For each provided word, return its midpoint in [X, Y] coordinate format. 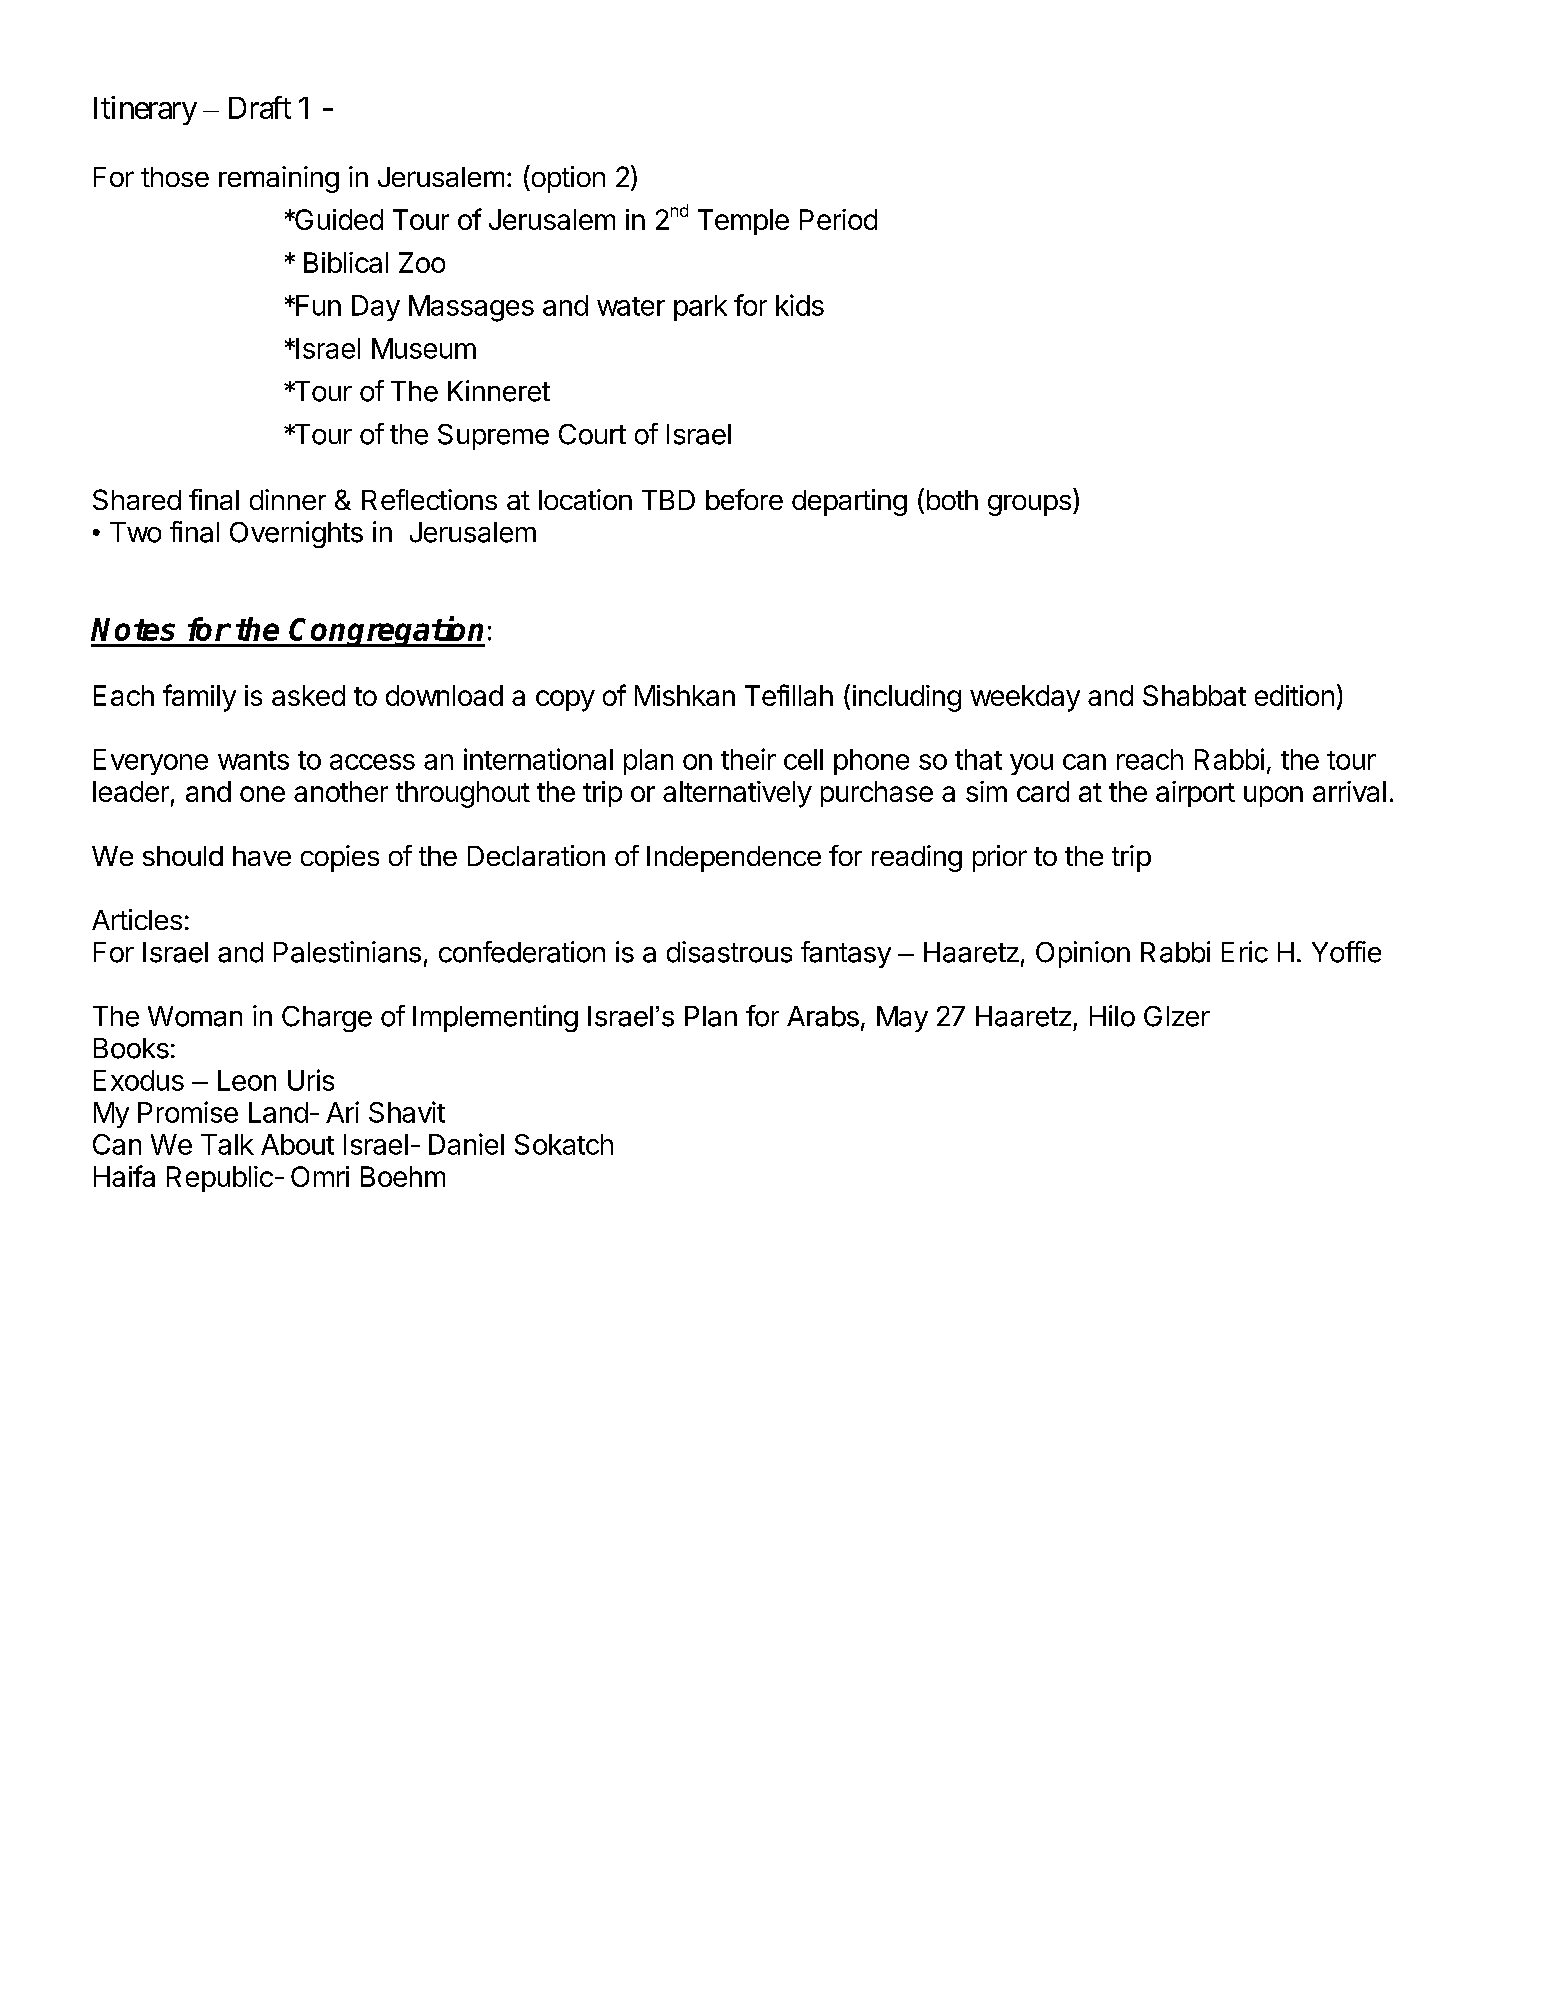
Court [592, 434]
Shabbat [1194, 695]
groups [1029, 505]
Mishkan [685, 695]
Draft [260, 107]
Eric [1245, 952]
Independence [734, 859]
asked [308, 695]
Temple [743, 222]
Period [838, 219]
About [297, 1144]
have [262, 856]
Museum [424, 348]
